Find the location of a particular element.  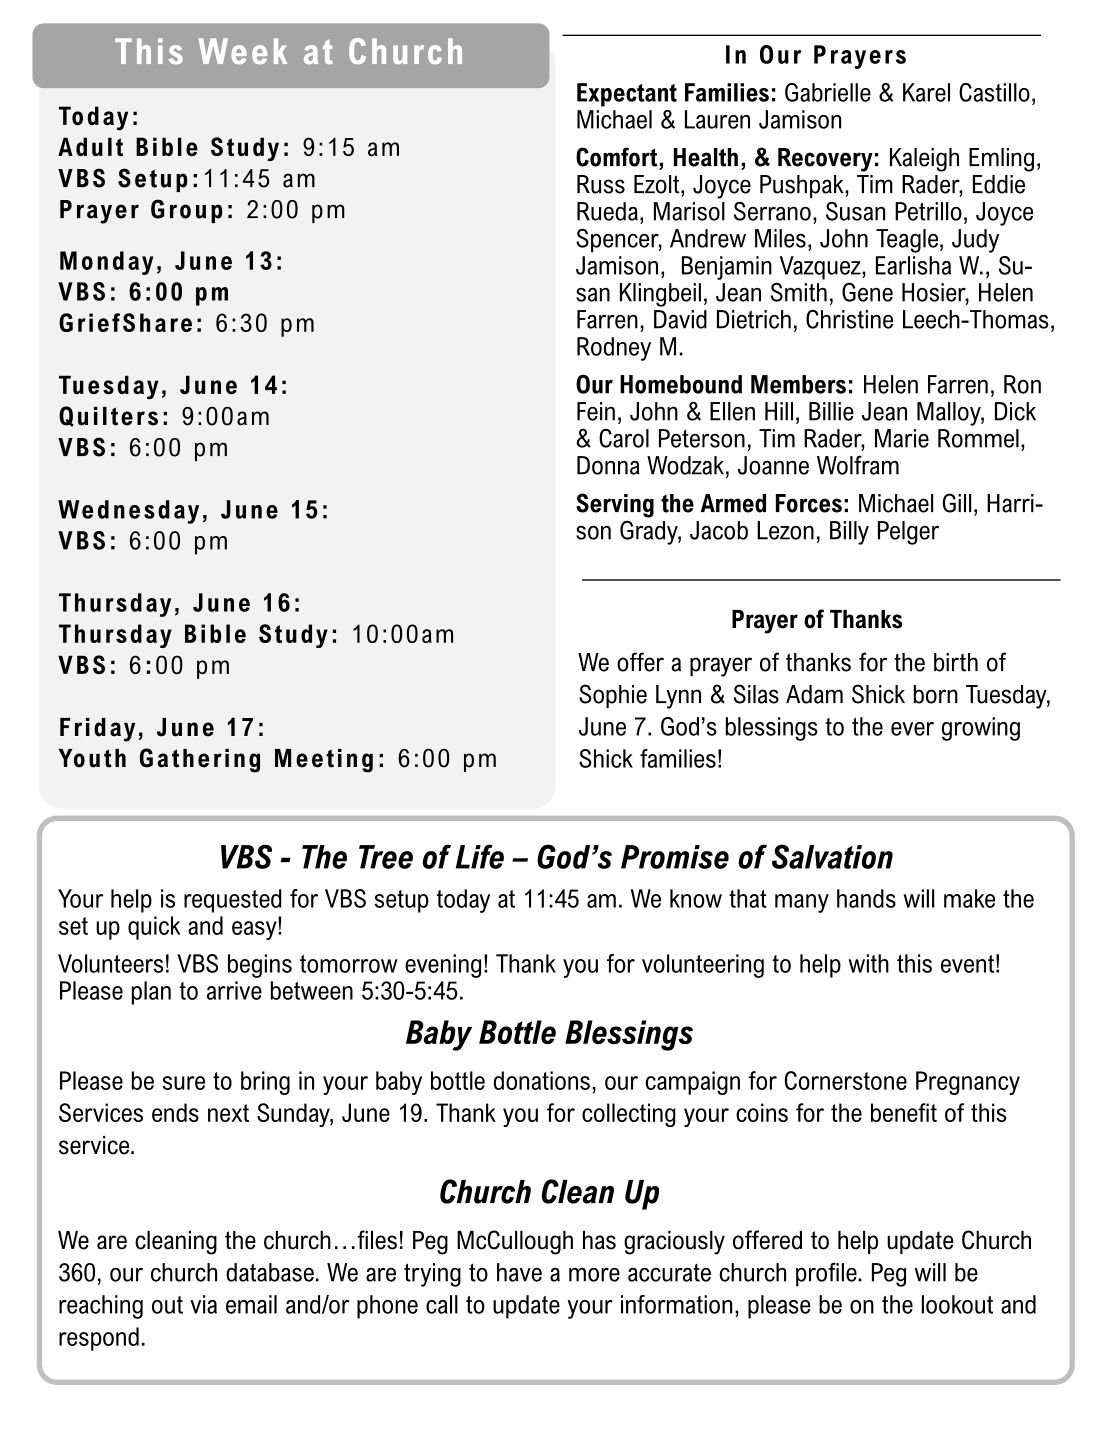

Marie is located at coordinates (902, 438).
